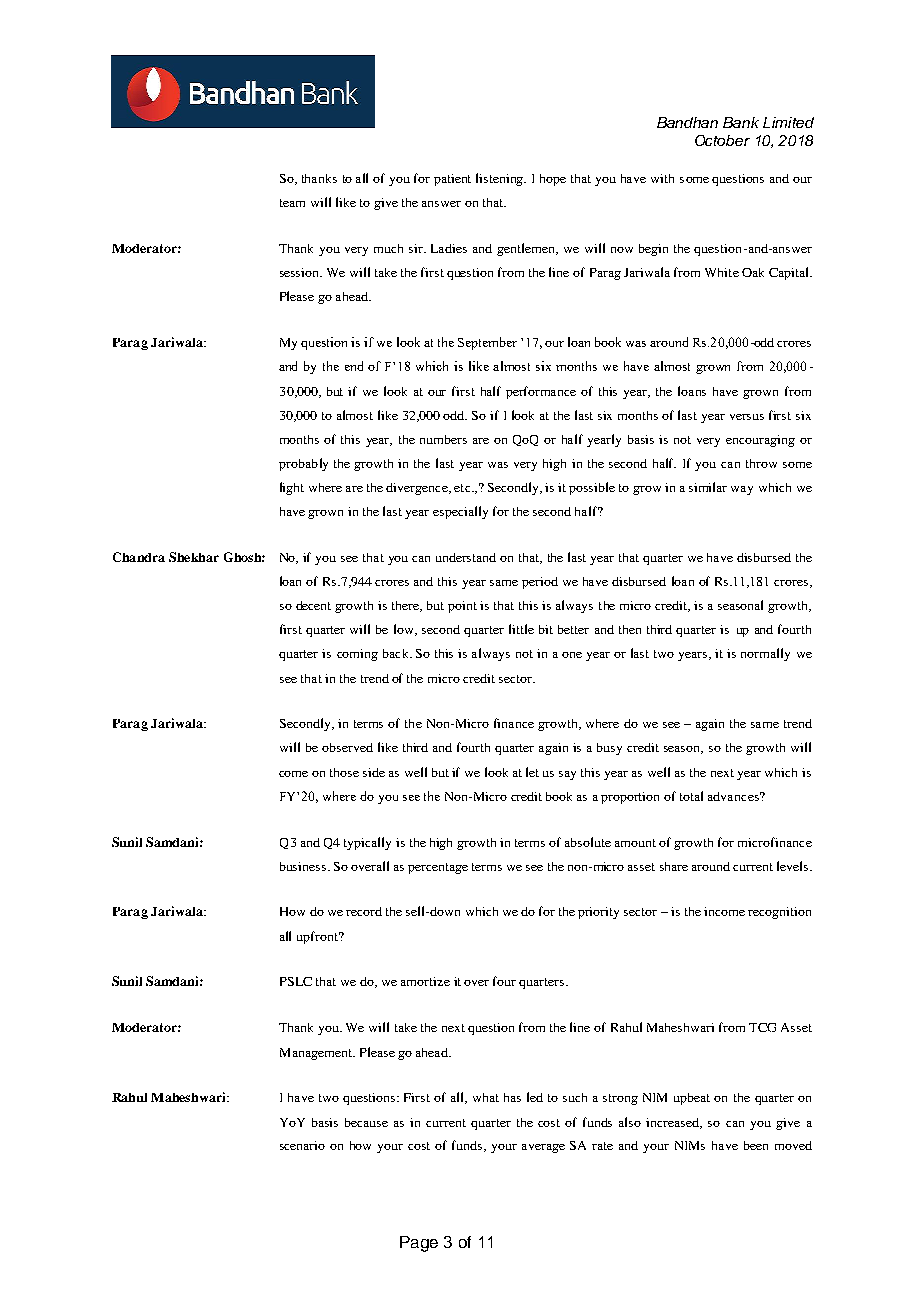 This screenshot has height=1307, width=924. Describe the element at coordinates (313, 605) in the screenshot. I see `decent` at that location.
